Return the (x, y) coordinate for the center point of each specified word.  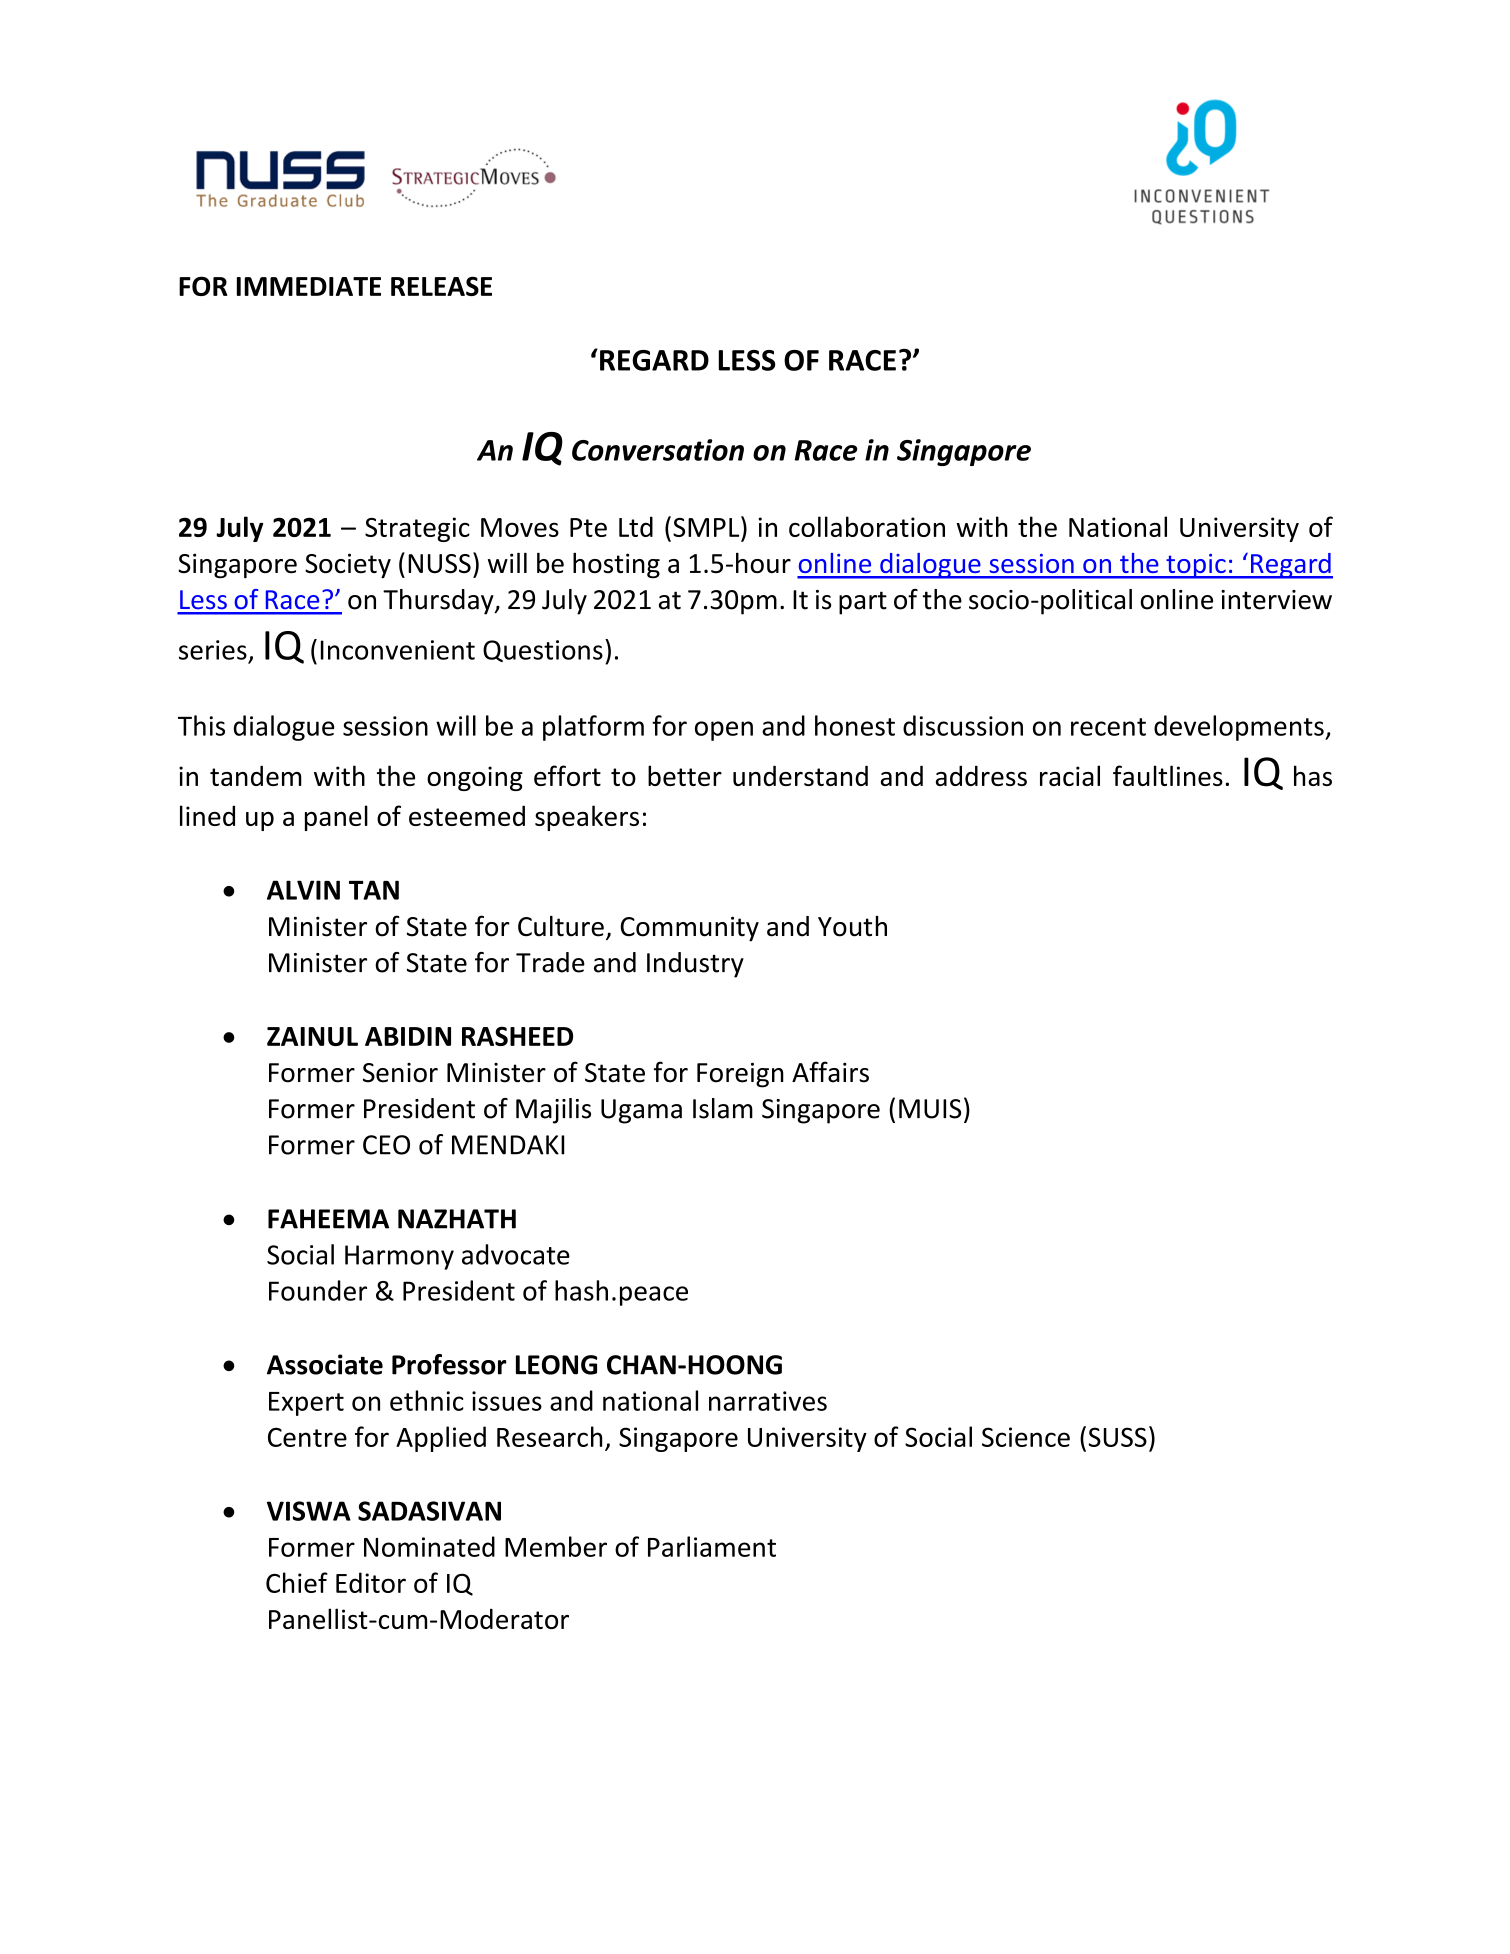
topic (1196, 566)
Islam (723, 1108)
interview (1276, 600)
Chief (297, 1582)
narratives (768, 1401)
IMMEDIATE (309, 286)
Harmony (399, 1257)
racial (1070, 775)
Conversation (658, 450)
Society (348, 565)
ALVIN (303, 890)
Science (1026, 1437)
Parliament (712, 1546)
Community (689, 929)
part (863, 603)
